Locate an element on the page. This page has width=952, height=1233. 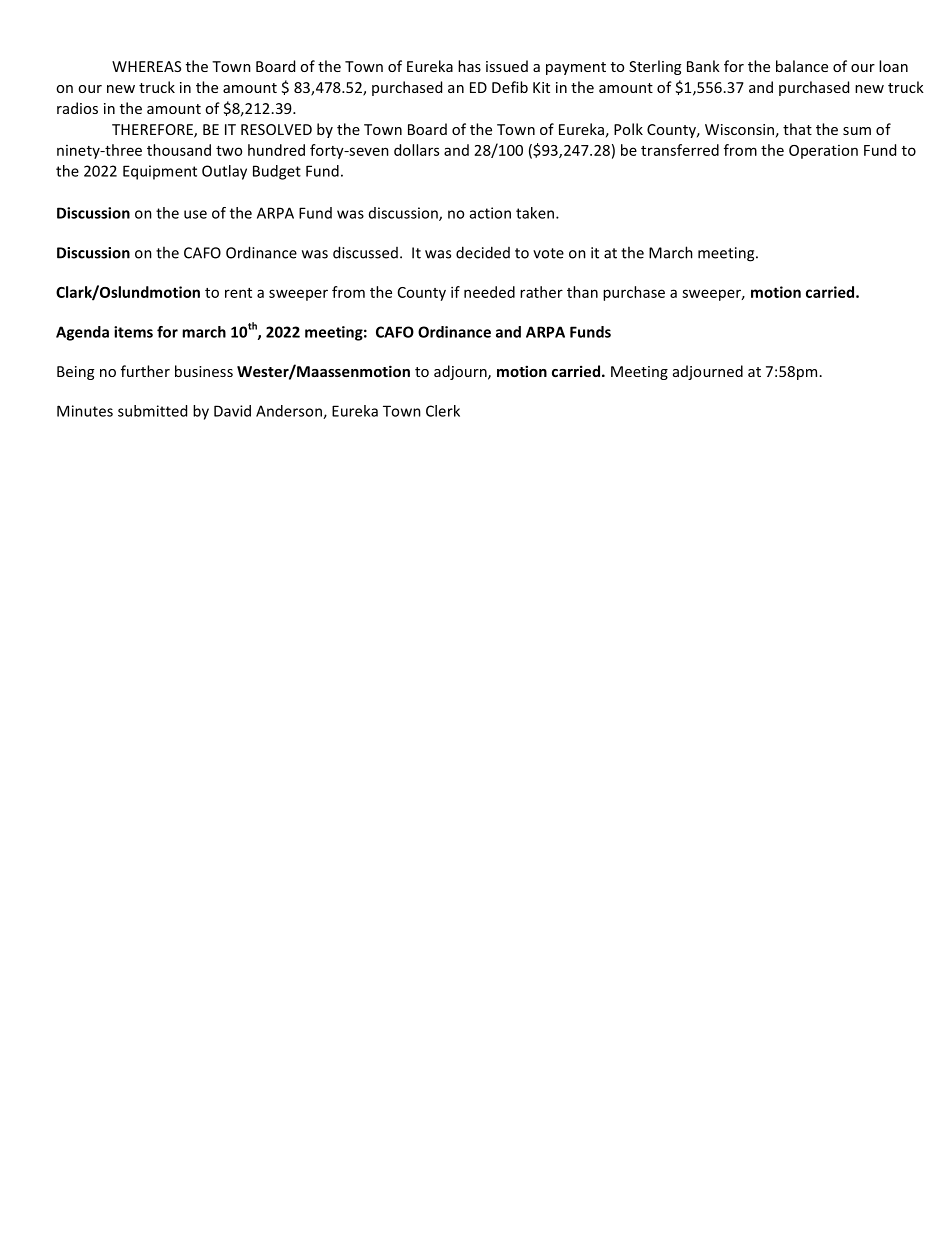
Clerk is located at coordinates (443, 411).
